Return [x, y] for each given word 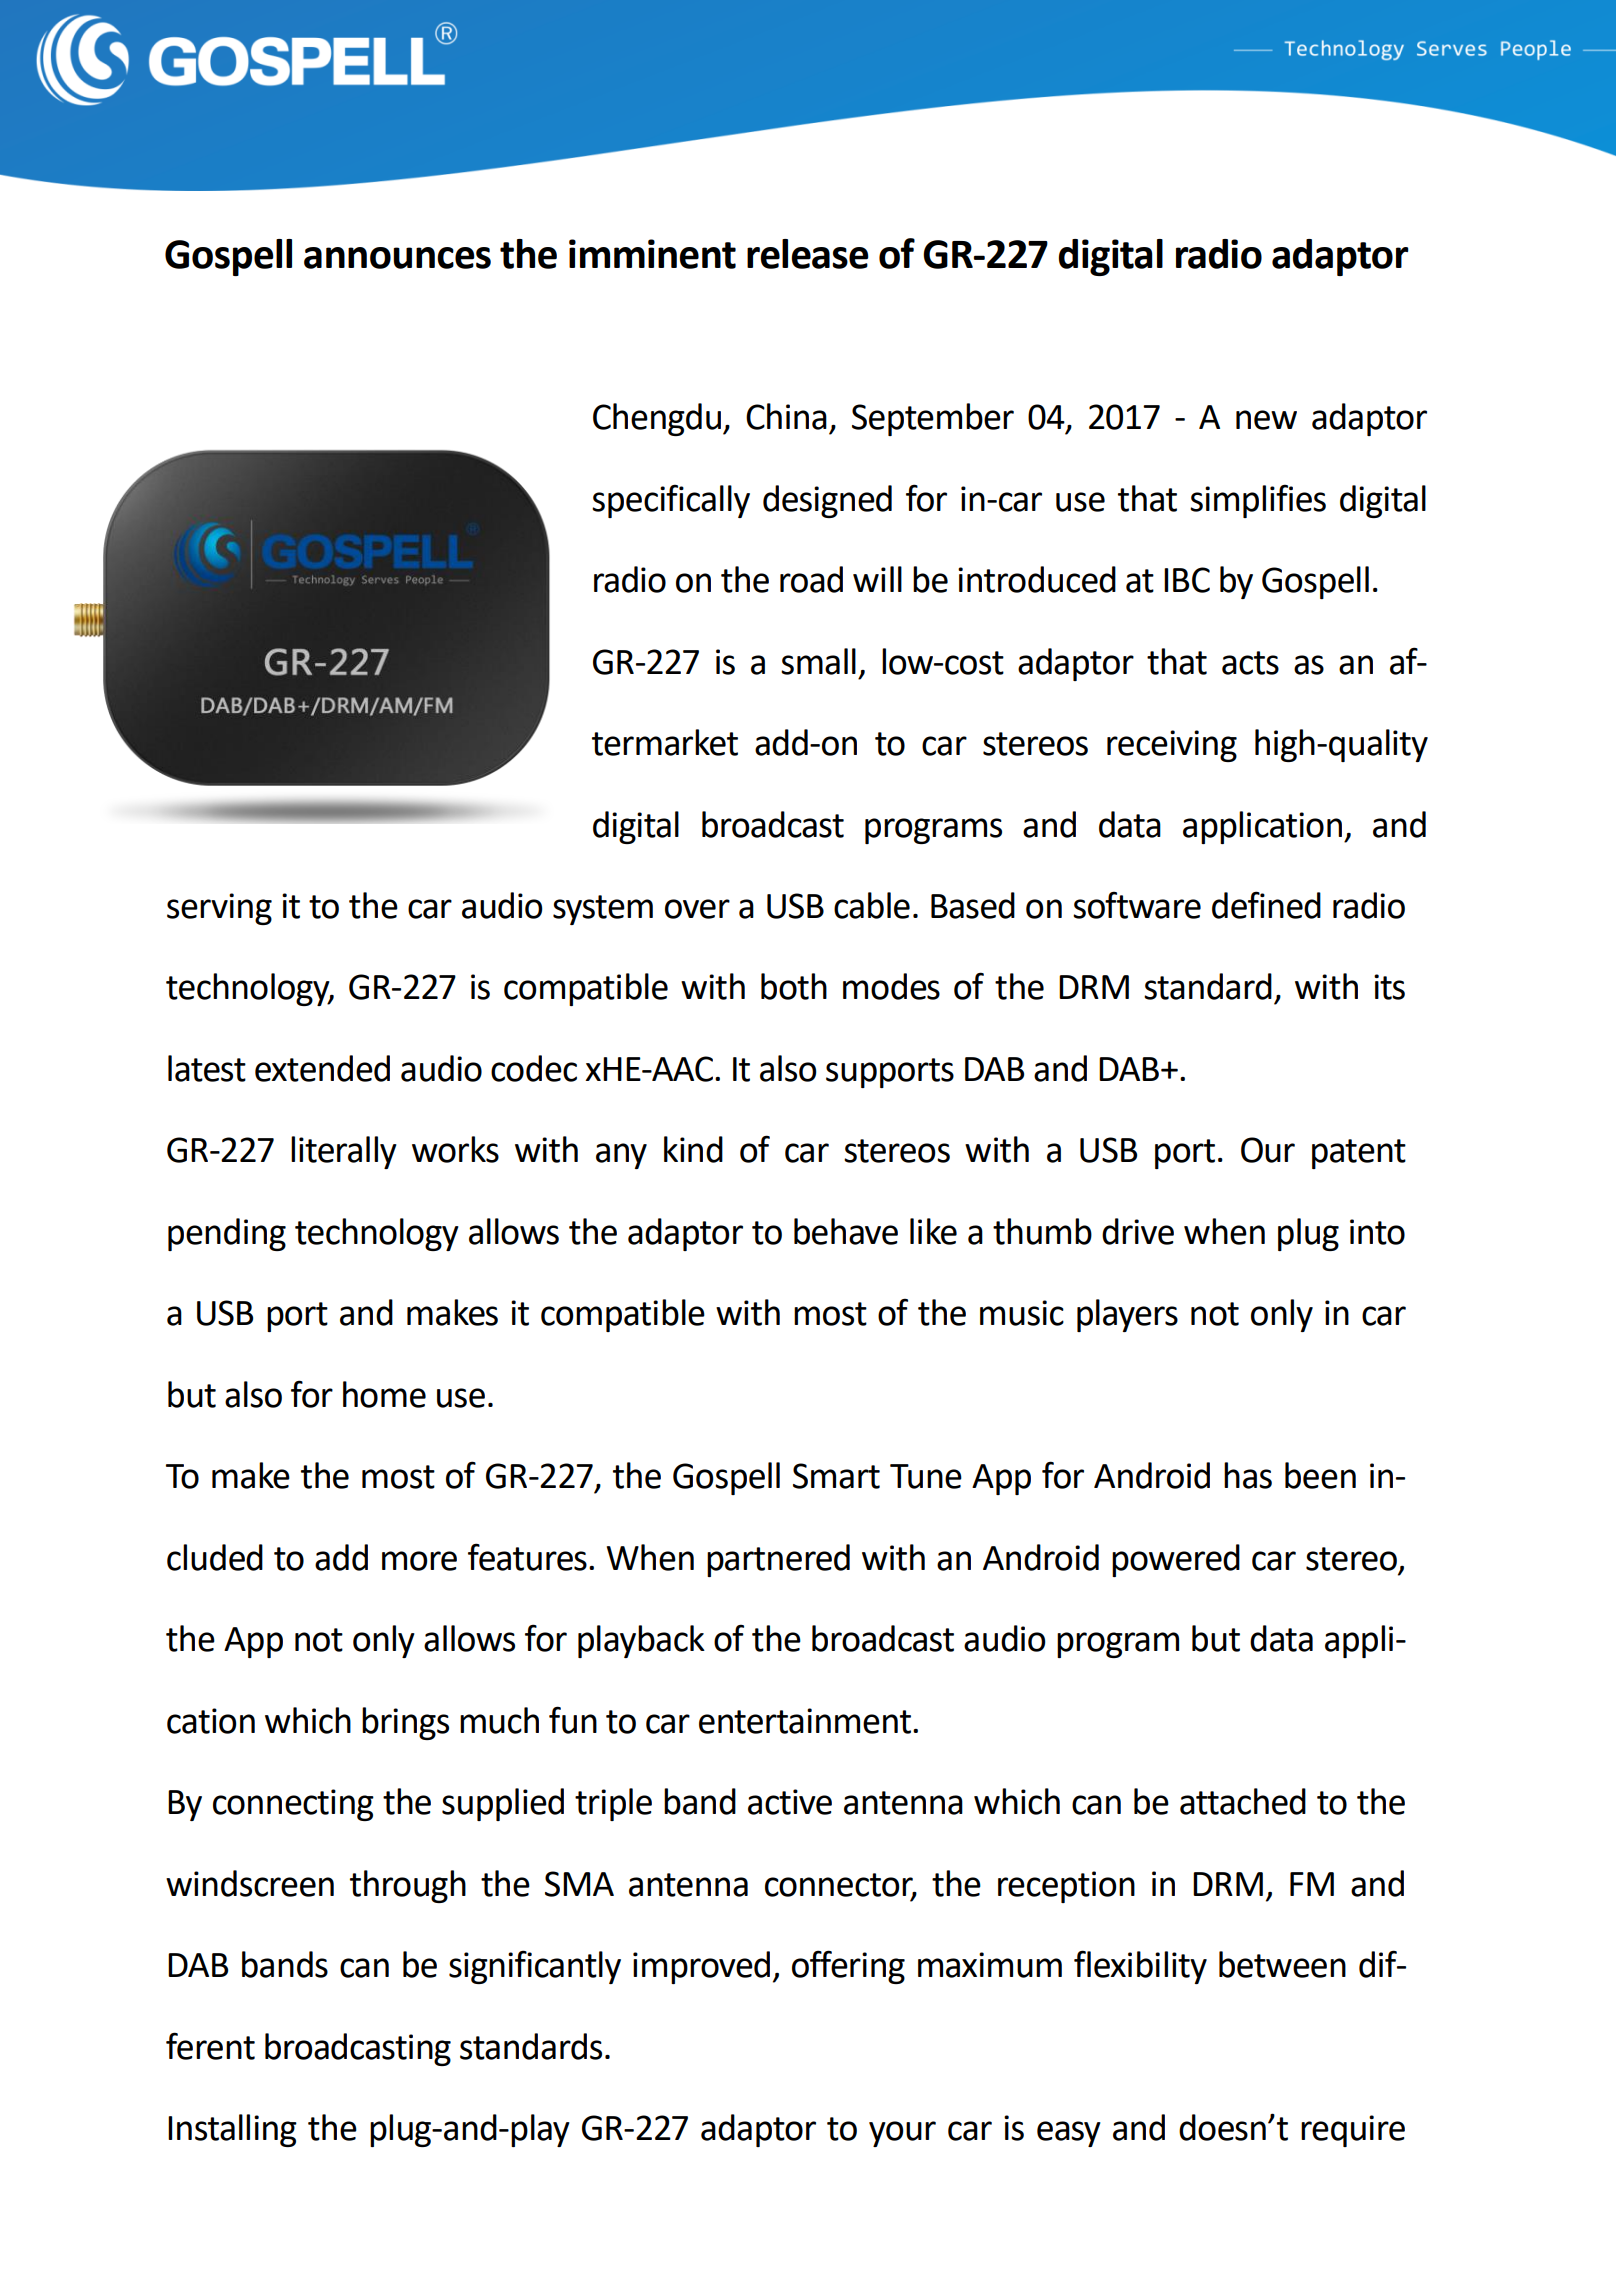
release [808, 254]
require [1353, 2131]
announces [397, 258]
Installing [232, 2130]
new [1266, 420]
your [902, 2134]
